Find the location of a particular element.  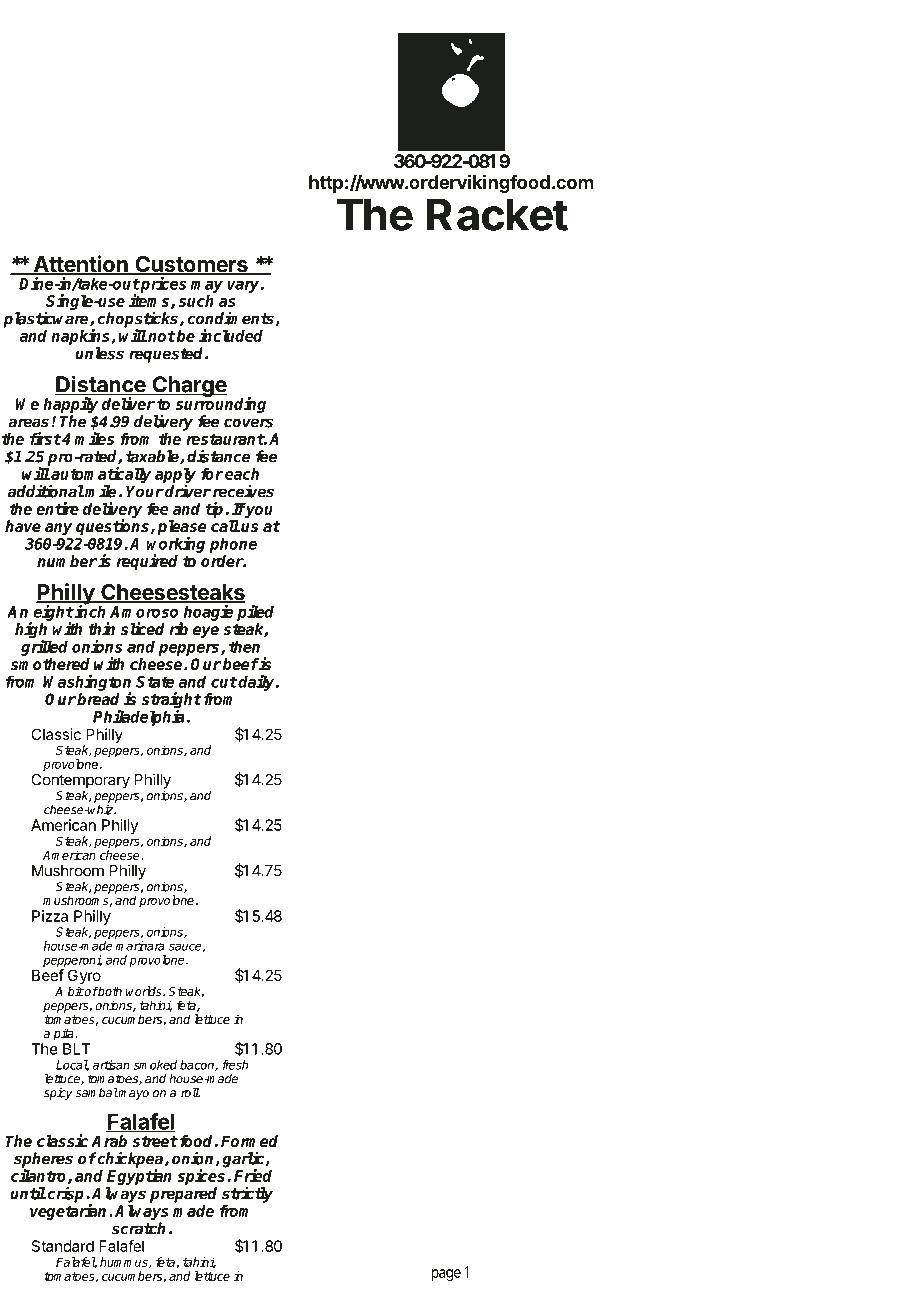

included is located at coordinates (231, 335).
